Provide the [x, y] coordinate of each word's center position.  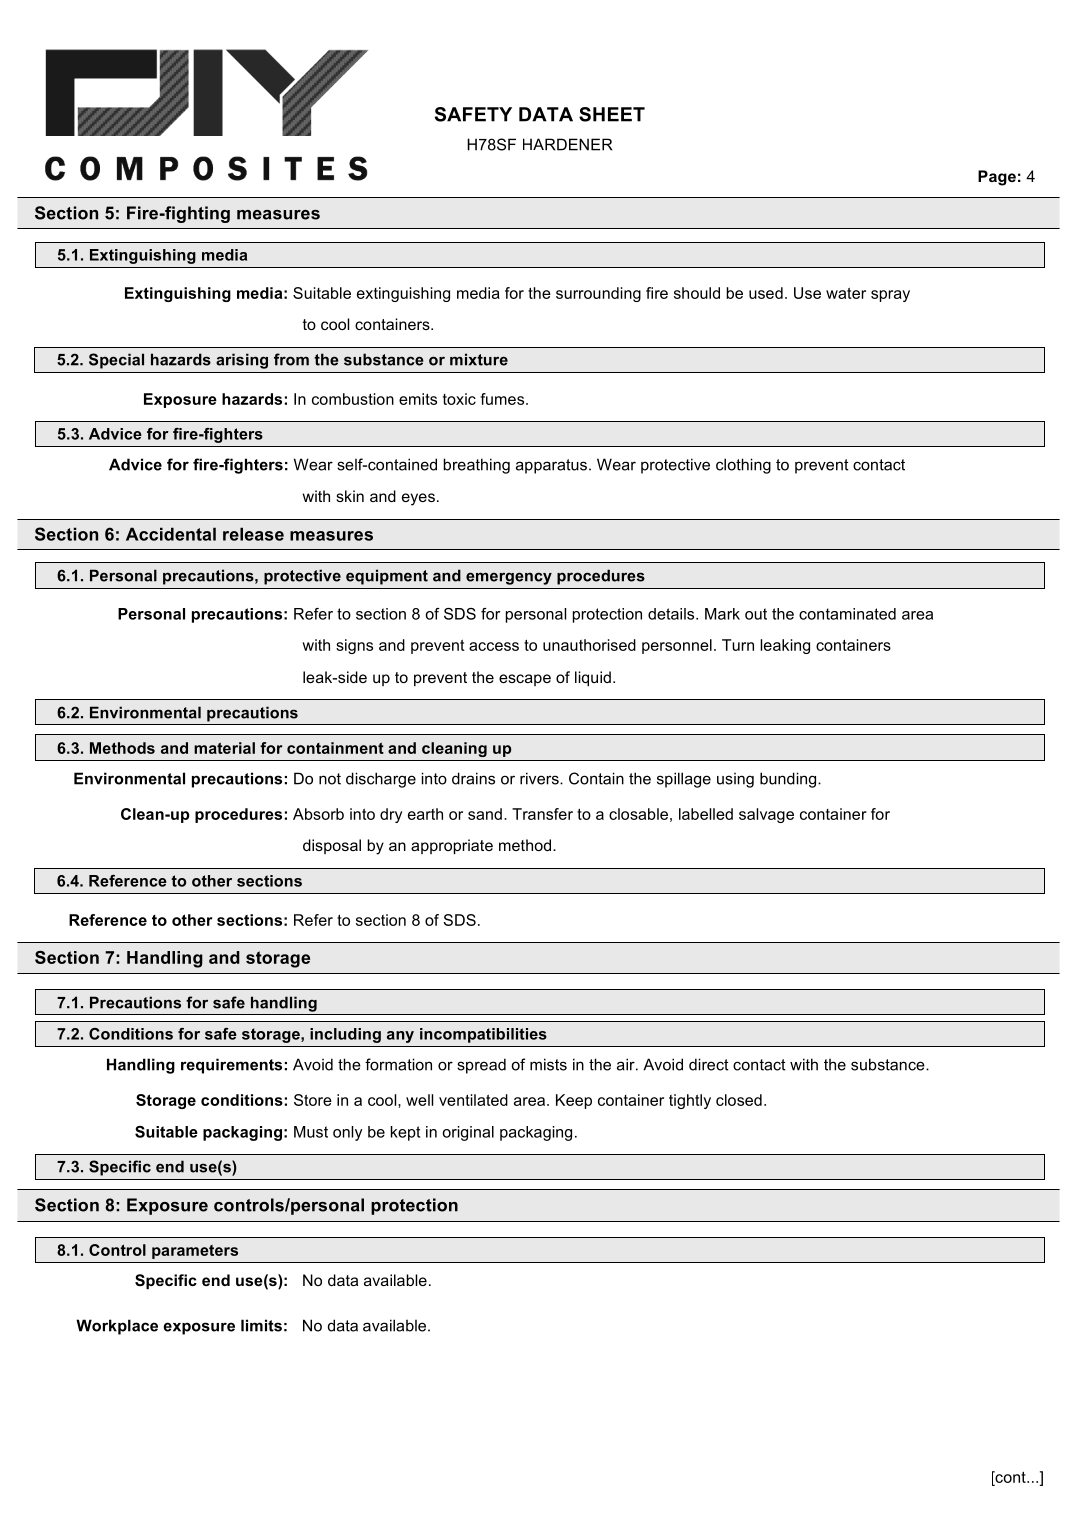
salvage [766, 815]
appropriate [452, 846]
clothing [743, 466]
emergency [509, 578]
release [253, 534]
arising [242, 361]
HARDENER [567, 144]
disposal [332, 846]
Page [997, 178]
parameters [195, 1252]
